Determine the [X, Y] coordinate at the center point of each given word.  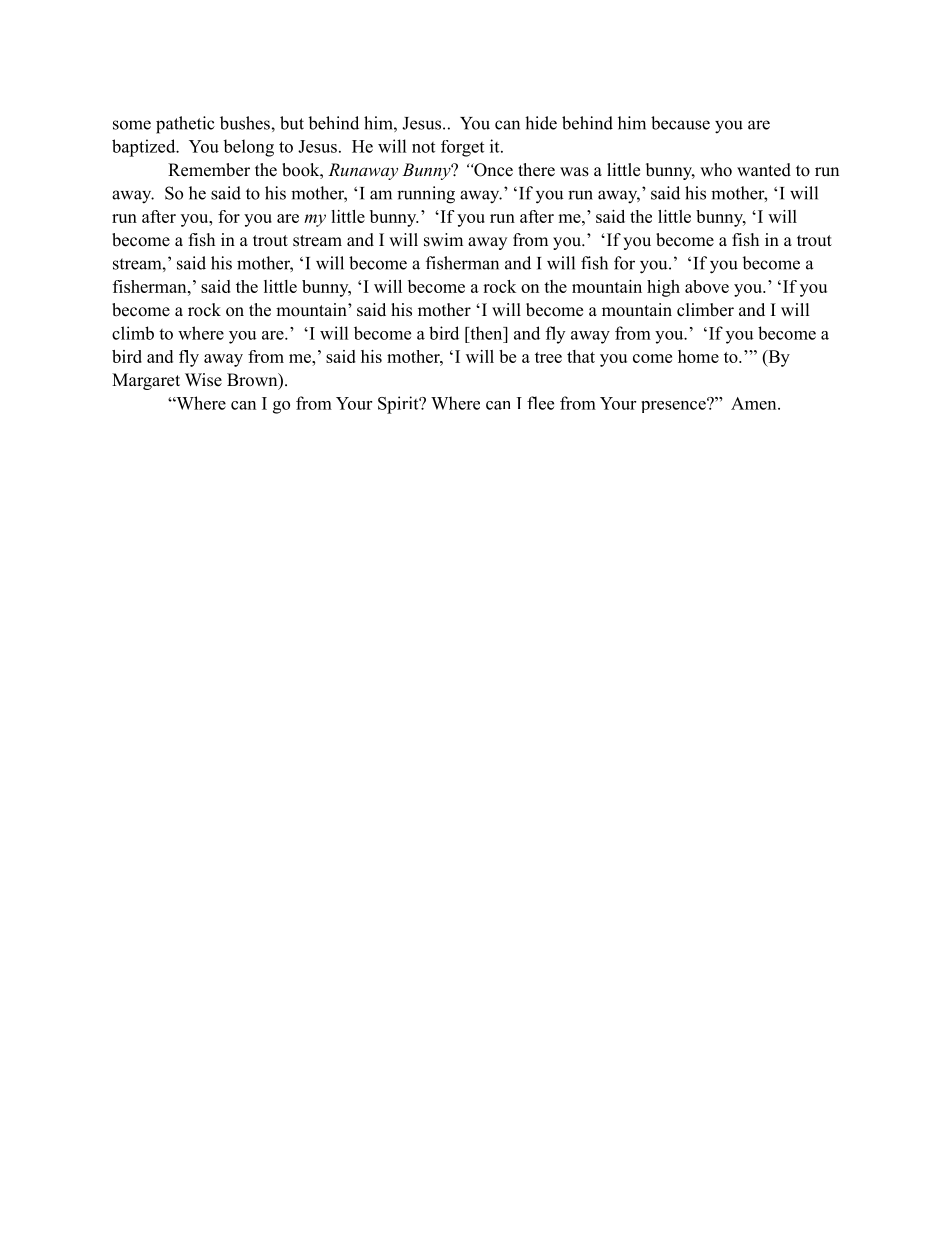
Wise [203, 380]
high [663, 288]
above [707, 286]
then [486, 333]
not [423, 147]
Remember [209, 170]
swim [443, 240]
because [680, 123]
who [716, 170]
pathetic [185, 125]
